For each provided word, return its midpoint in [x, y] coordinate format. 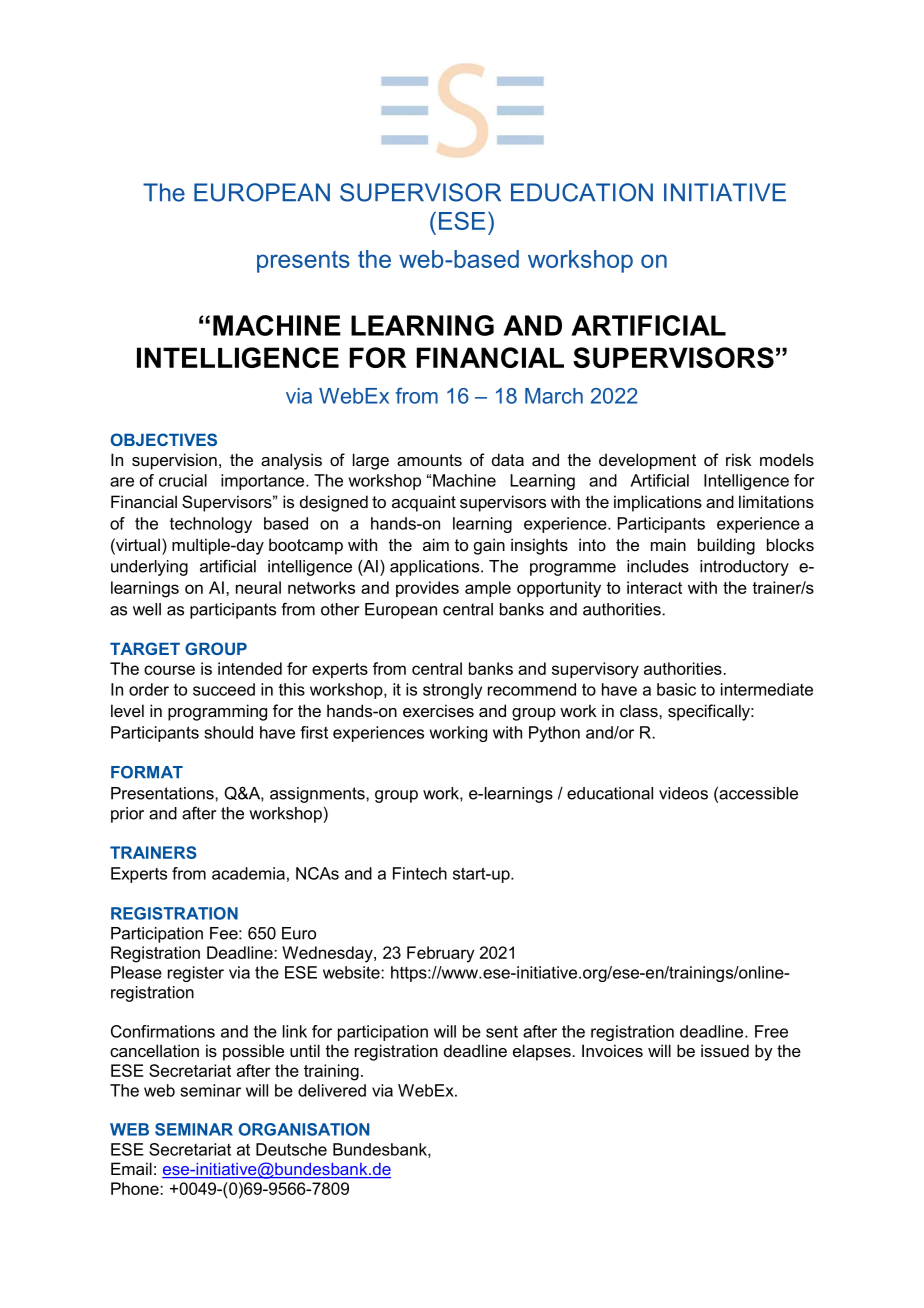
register [196, 974]
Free [771, 1031]
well [147, 609]
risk [738, 459]
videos [683, 793]
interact [654, 587]
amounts [429, 460]
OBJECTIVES [164, 439]
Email [131, 1168]
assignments [318, 795]
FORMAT [147, 772]
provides [427, 589]
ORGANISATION [304, 1129]
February [440, 954]
